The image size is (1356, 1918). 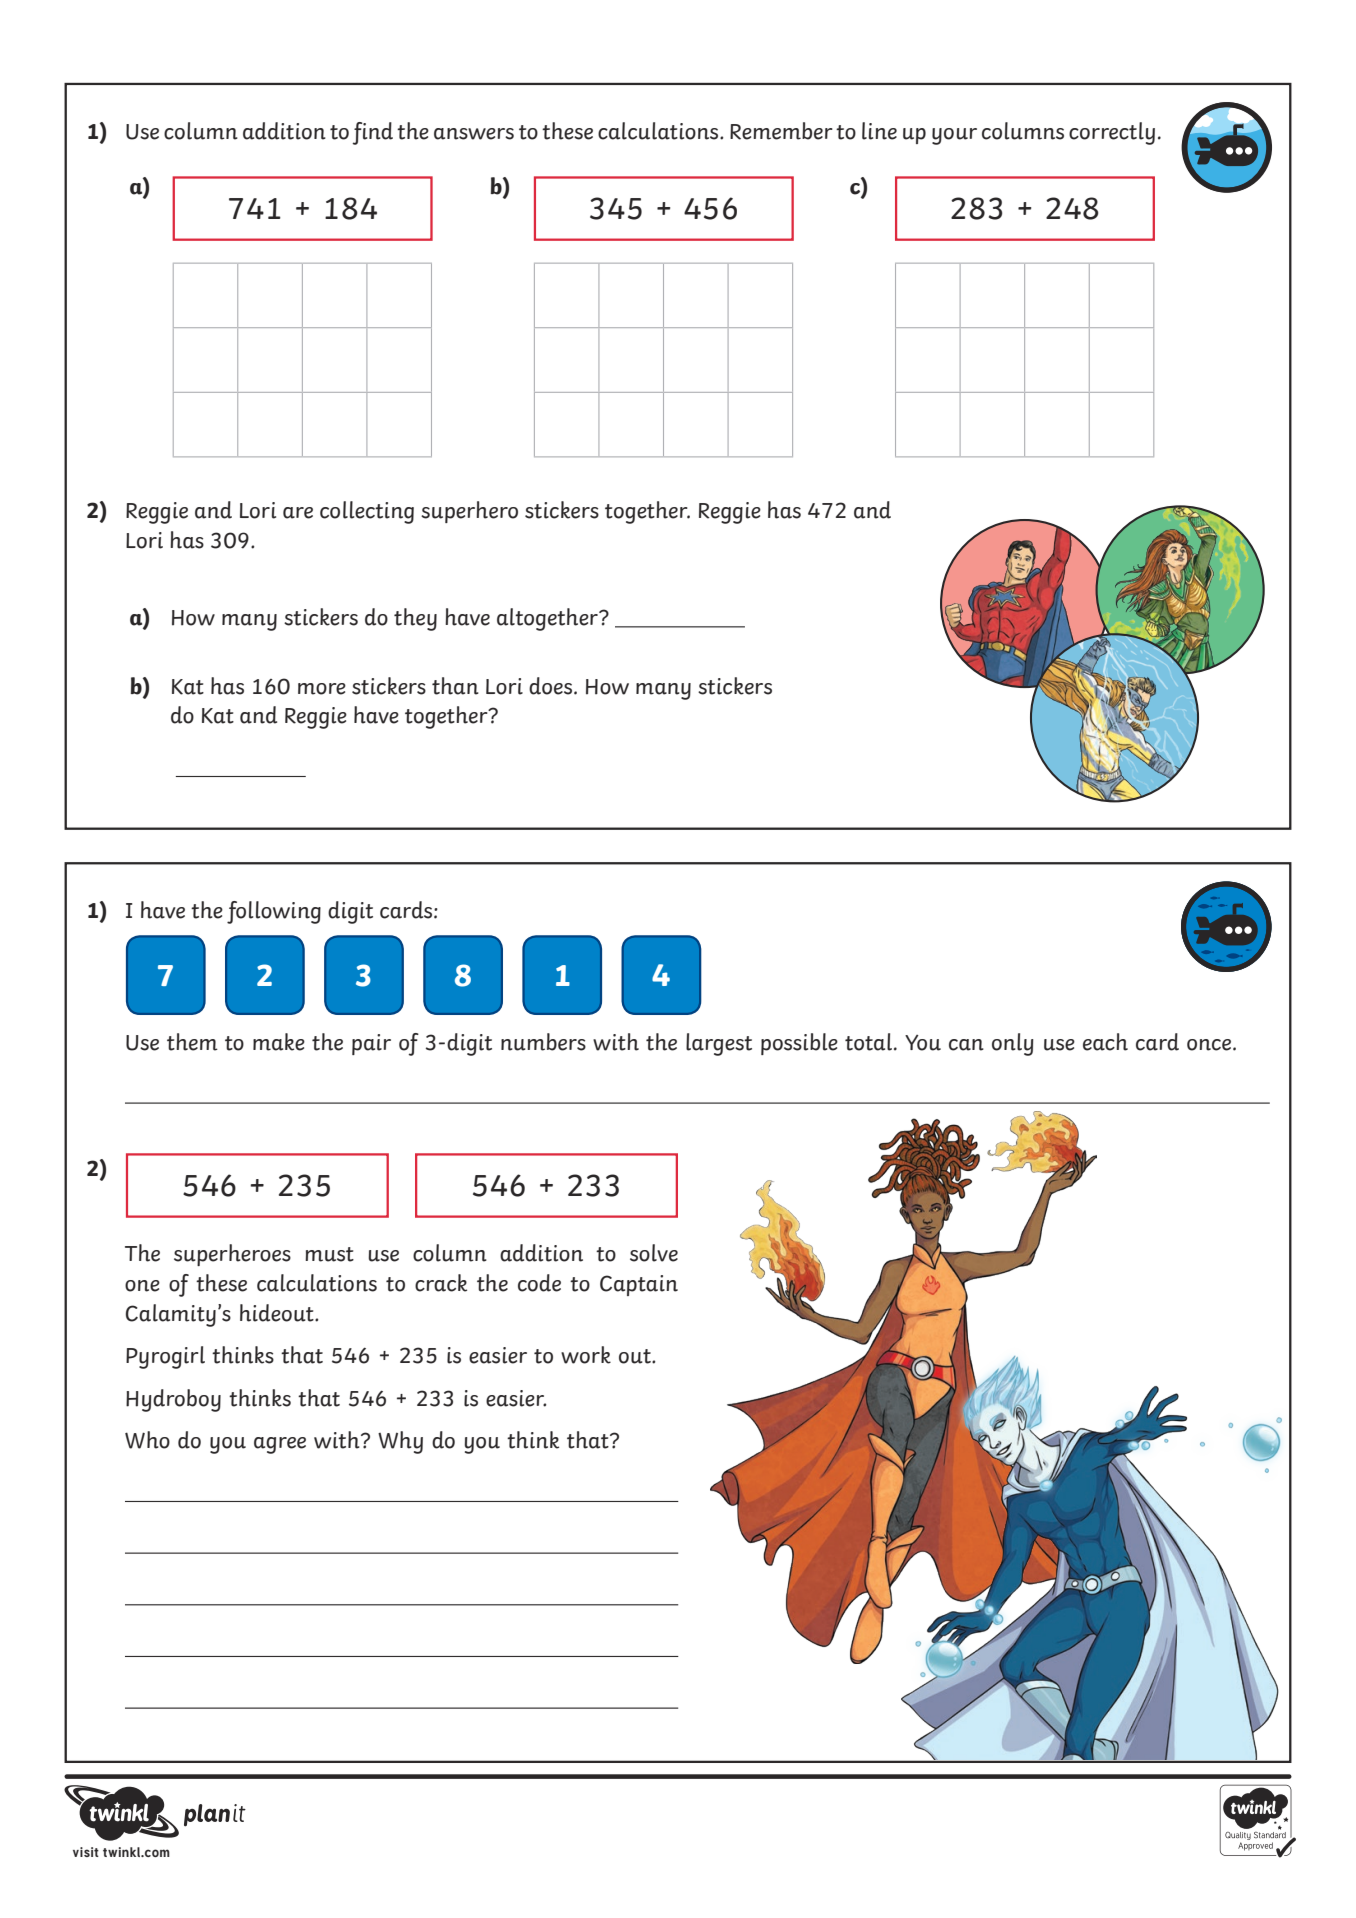 I want to click on find, so click(x=372, y=133).
